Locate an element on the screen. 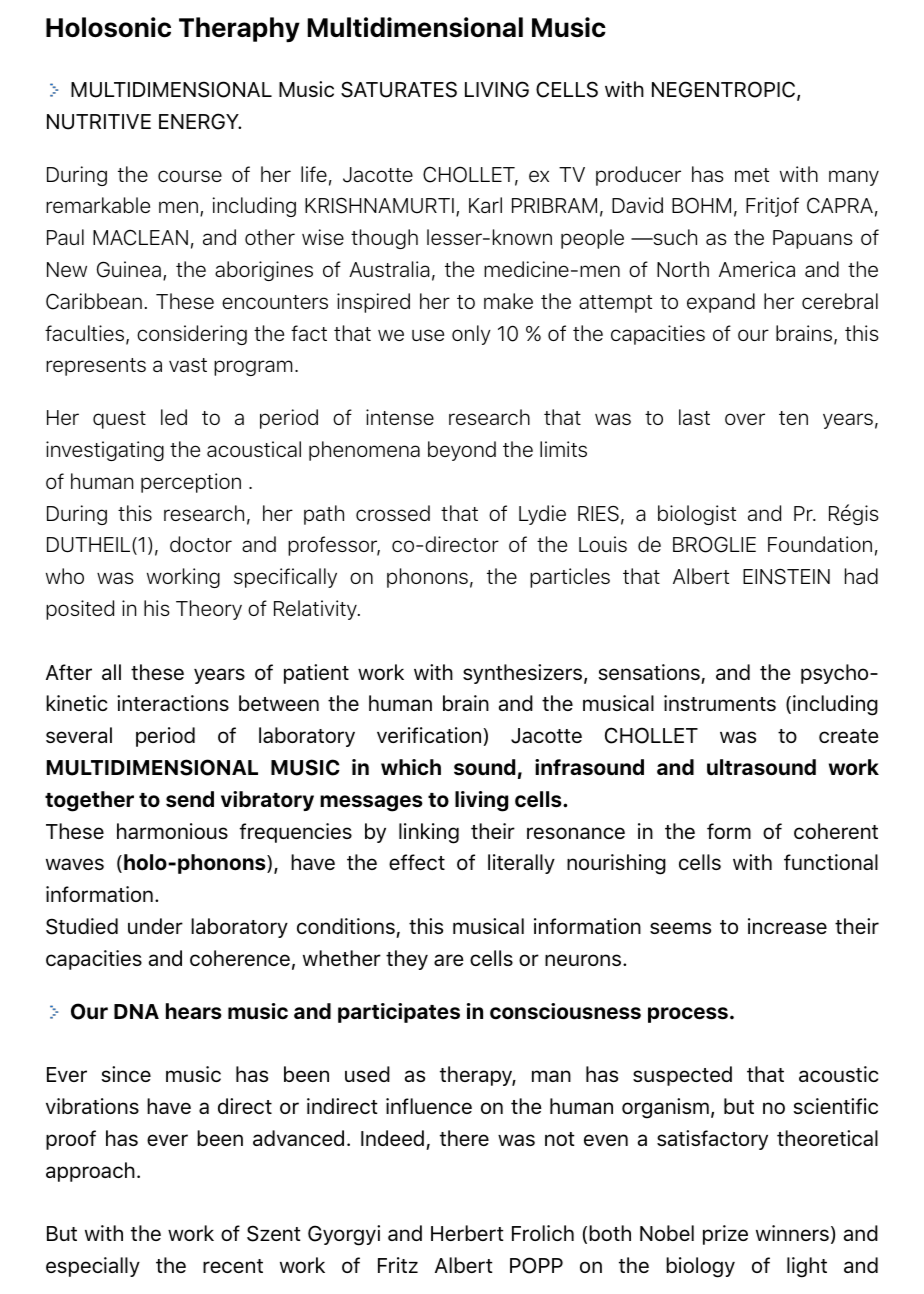 The image size is (924, 1294). Herbert is located at coordinates (467, 1233).
